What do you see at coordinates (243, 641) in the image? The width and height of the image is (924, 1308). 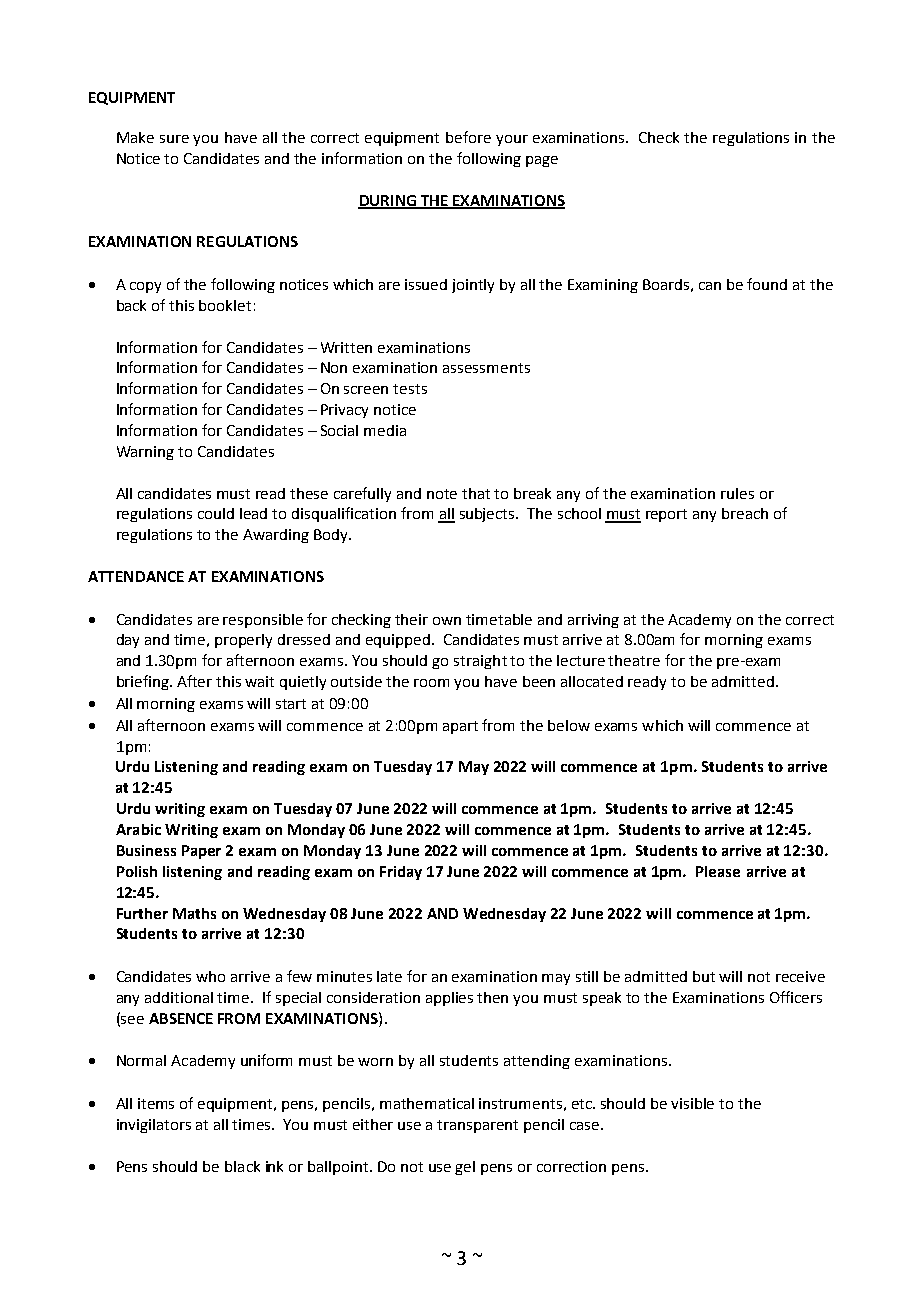 I see `properly` at bounding box center [243, 641].
